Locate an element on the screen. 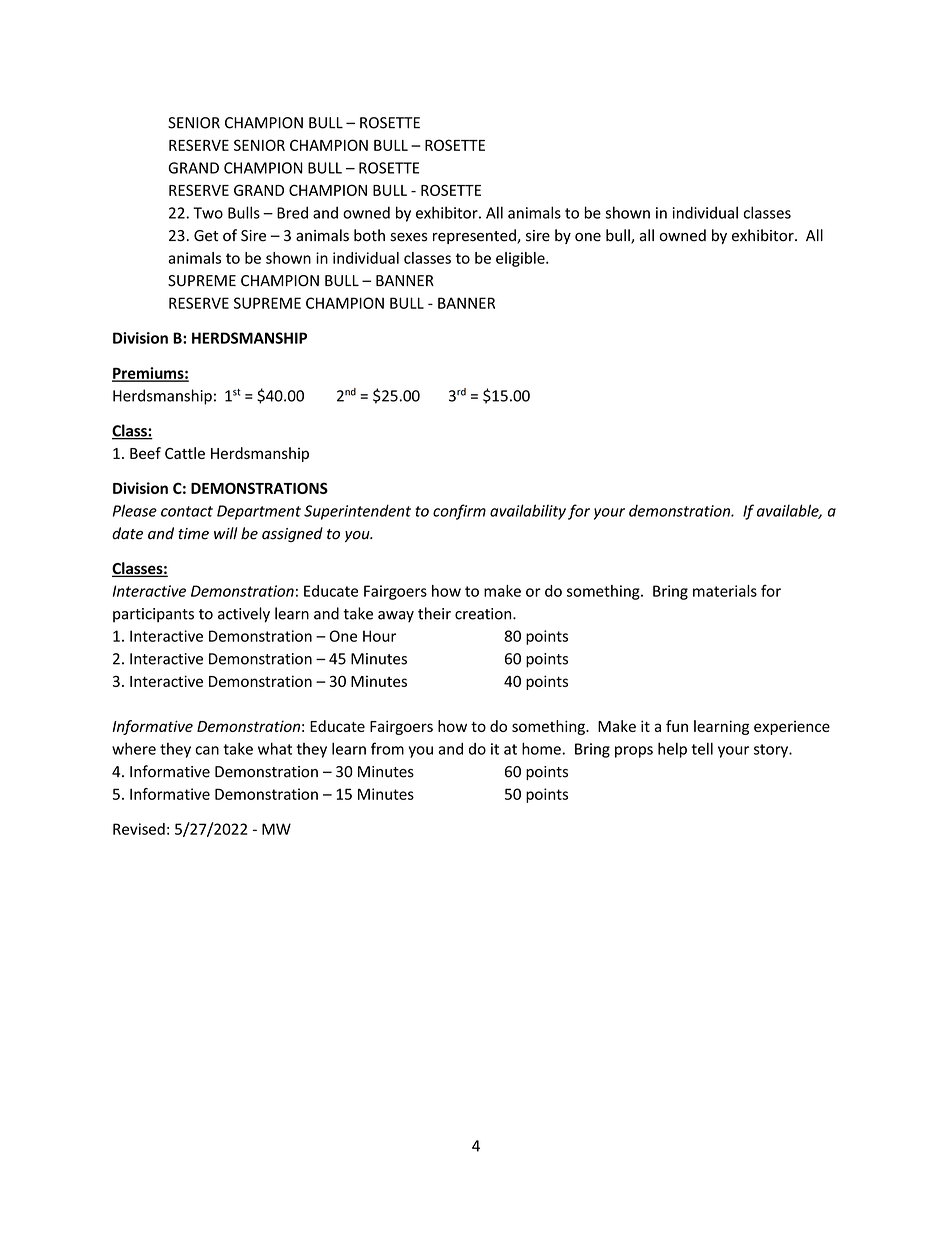 The image size is (952, 1233). Cattle is located at coordinates (185, 453).
